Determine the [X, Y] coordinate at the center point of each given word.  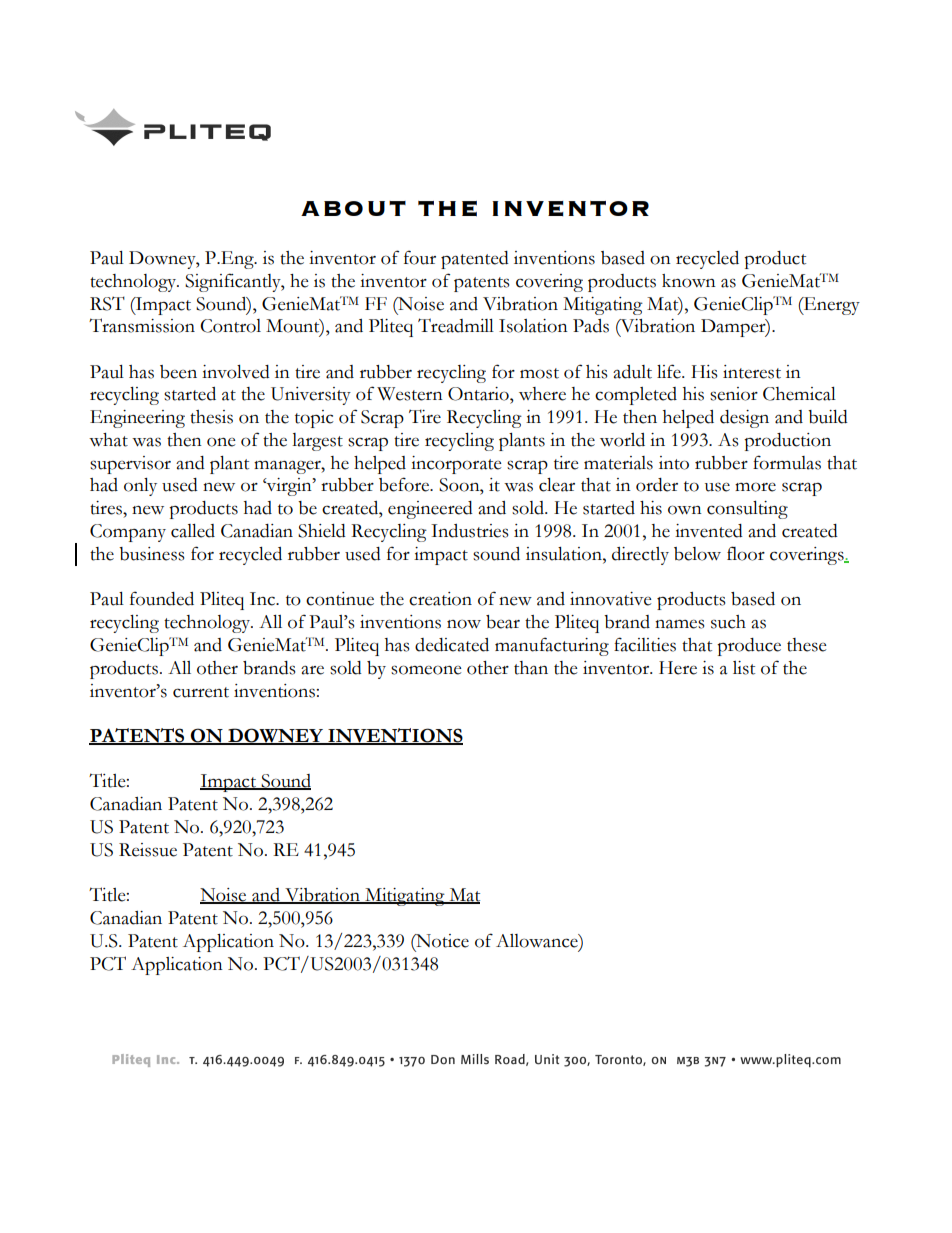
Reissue [148, 850]
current [201, 692]
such [728, 622]
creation [440, 599]
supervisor [130, 465]
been [178, 372]
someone [426, 670]
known [689, 281]
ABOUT [353, 208]
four [420, 257]
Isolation [533, 326]
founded [162, 598]
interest [752, 372]
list [744, 668]
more [755, 487]
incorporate [456, 465]
